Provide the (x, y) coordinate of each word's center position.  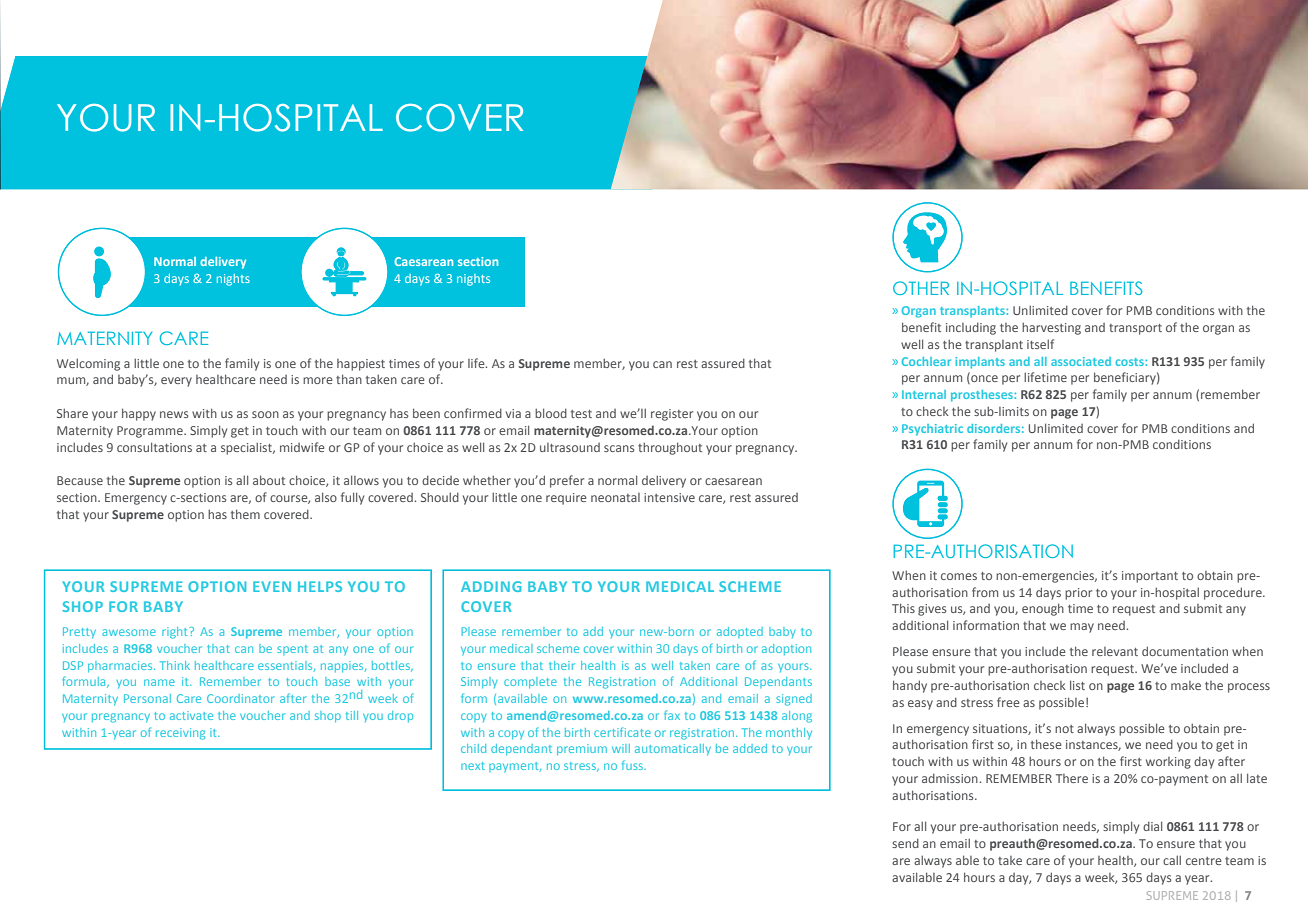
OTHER (921, 288)
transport (1135, 329)
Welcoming (88, 364)
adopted (740, 632)
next (473, 766)
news (174, 414)
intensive (669, 497)
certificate (622, 732)
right (176, 633)
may (1082, 628)
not (1064, 729)
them (245, 514)
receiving (180, 734)
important (1150, 577)
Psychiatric (932, 430)
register (672, 415)
